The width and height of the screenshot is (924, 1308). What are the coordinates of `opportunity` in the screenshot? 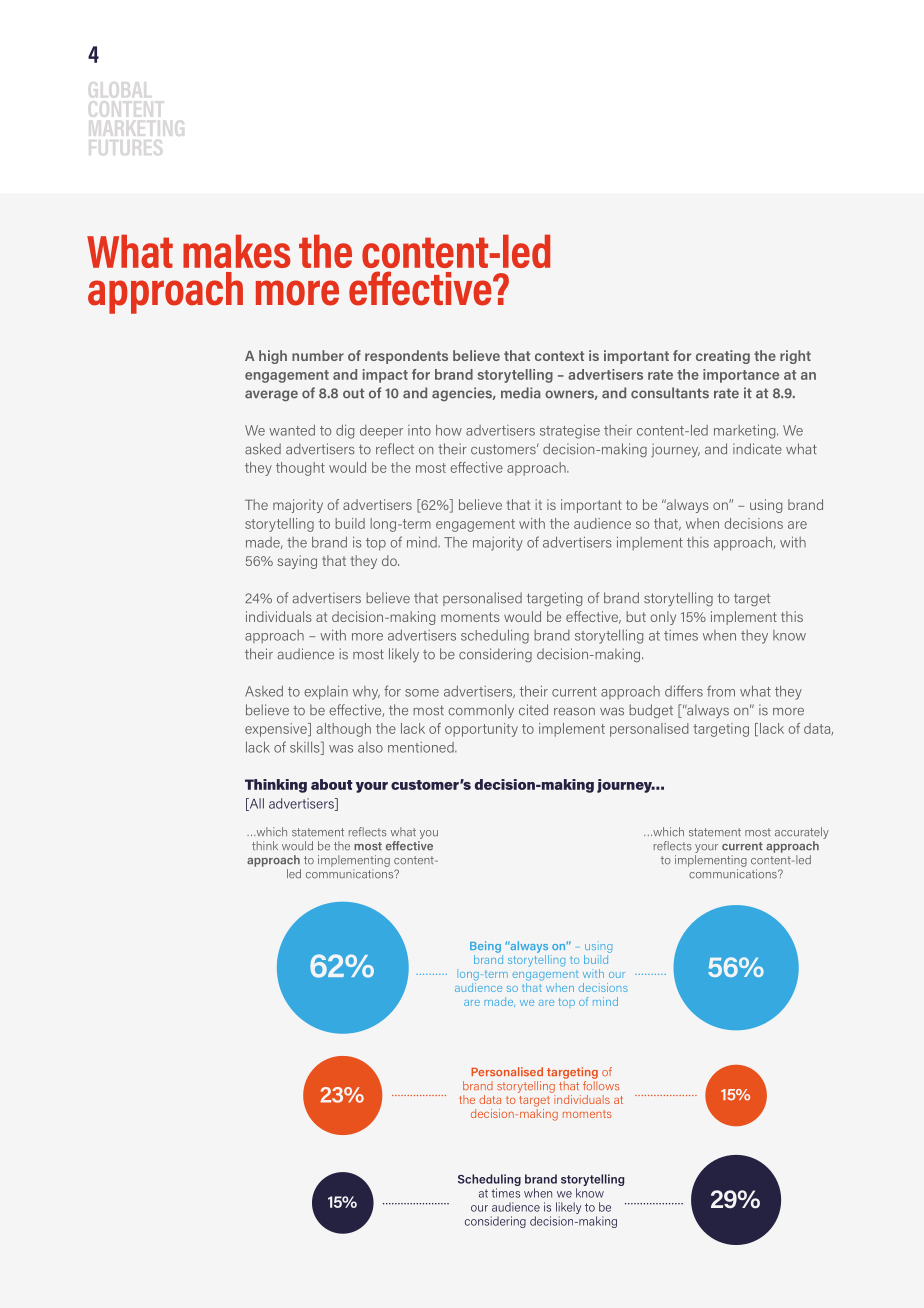 It's located at (481, 730).
